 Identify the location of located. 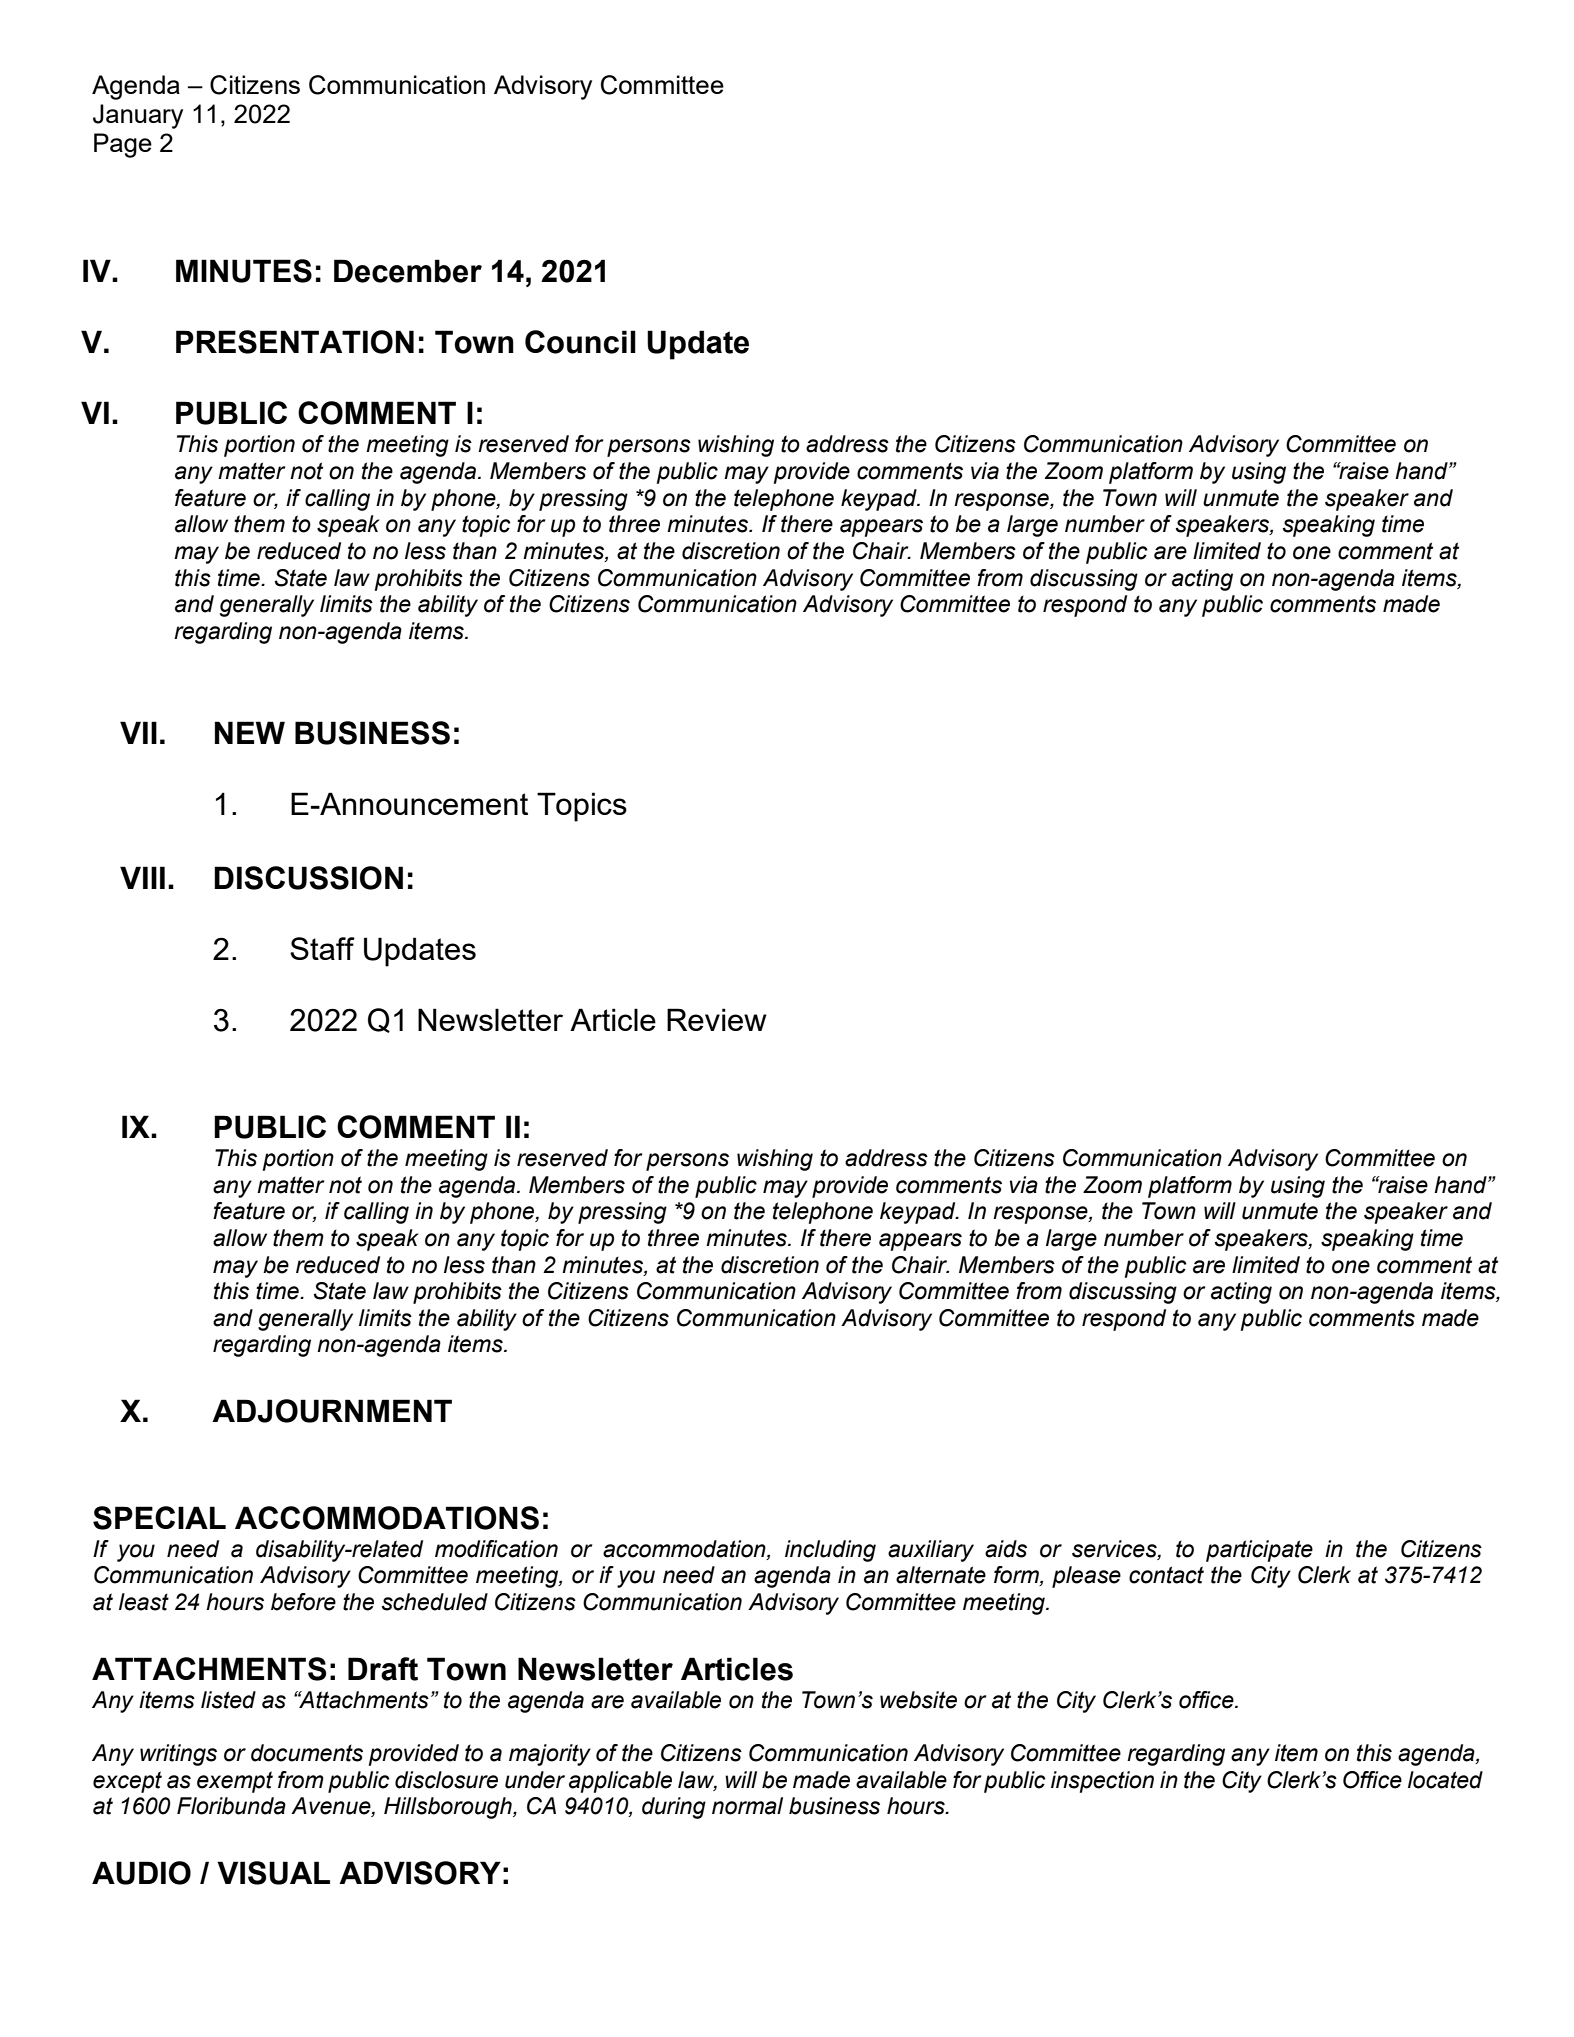
(1445, 1780).
